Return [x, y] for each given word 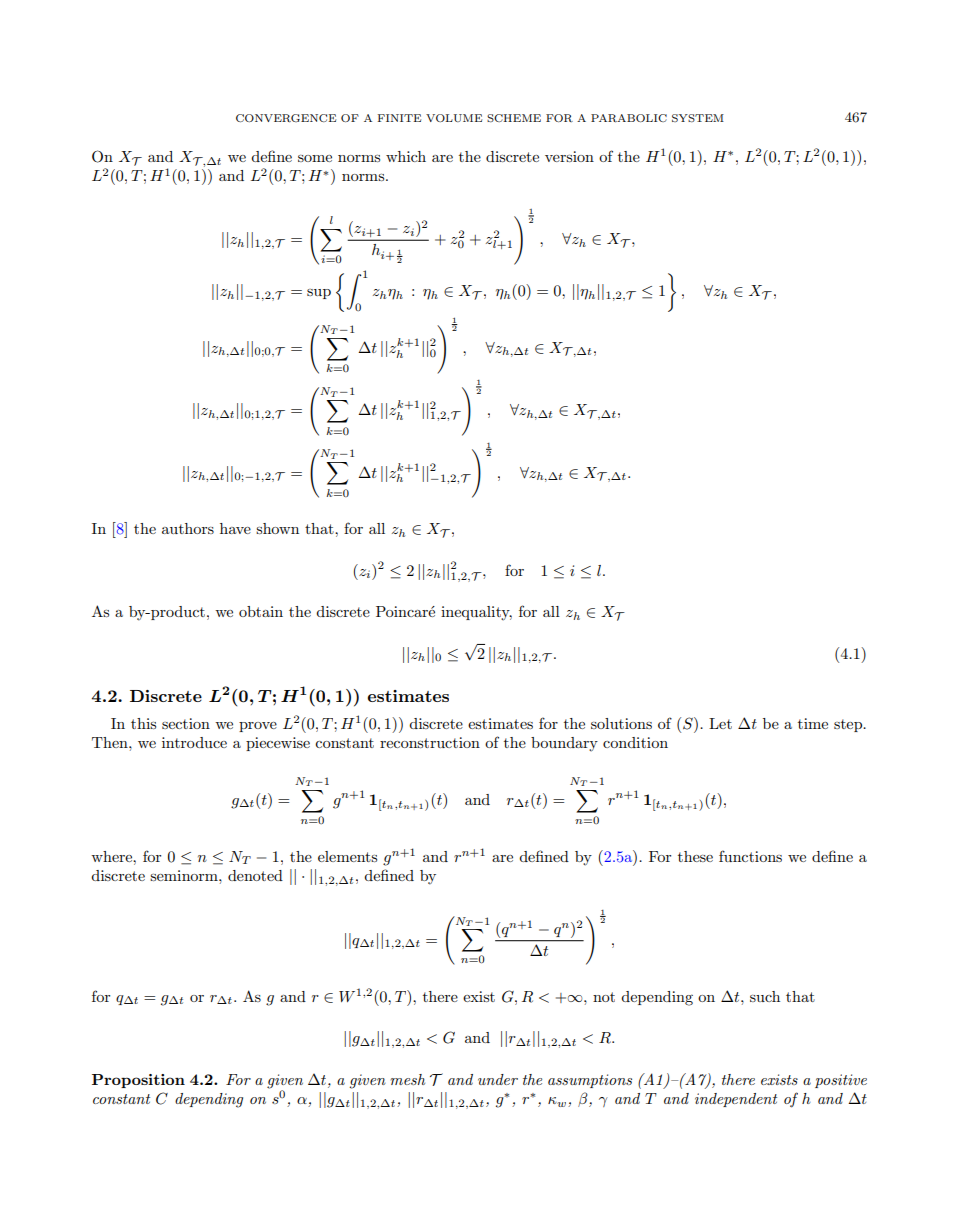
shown [277, 528]
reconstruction [430, 742]
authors [188, 528]
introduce [194, 742]
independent [736, 1100]
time [813, 723]
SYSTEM [698, 118]
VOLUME [454, 118]
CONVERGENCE [286, 118]
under [498, 1079]
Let [720, 723]
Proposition [138, 1081]
